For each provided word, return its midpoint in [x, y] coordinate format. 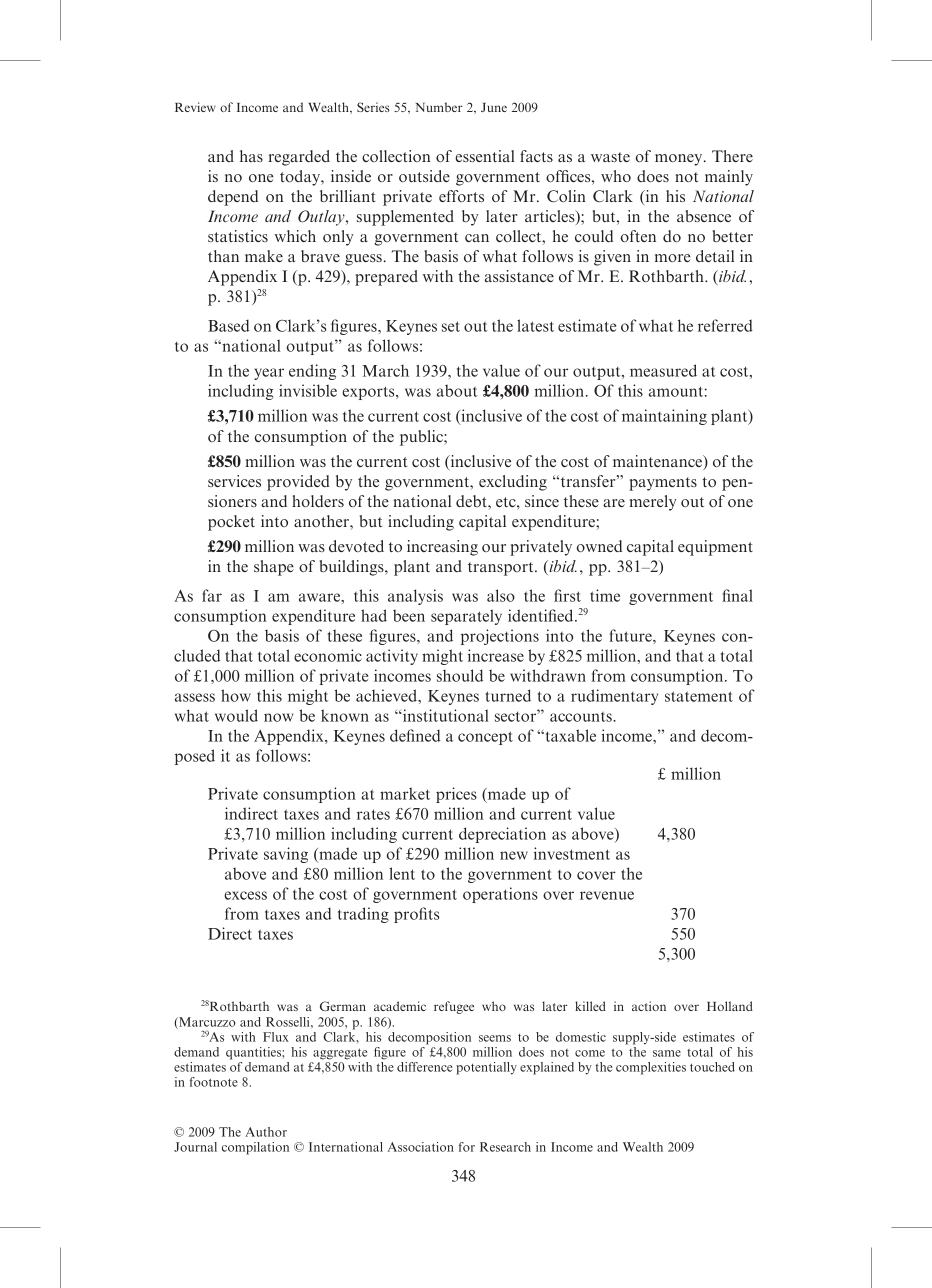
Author [266, 1132]
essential [485, 156]
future [631, 635]
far [212, 595]
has [251, 156]
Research [505, 1147]
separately [466, 617]
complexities [651, 1068]
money [680, 160]
